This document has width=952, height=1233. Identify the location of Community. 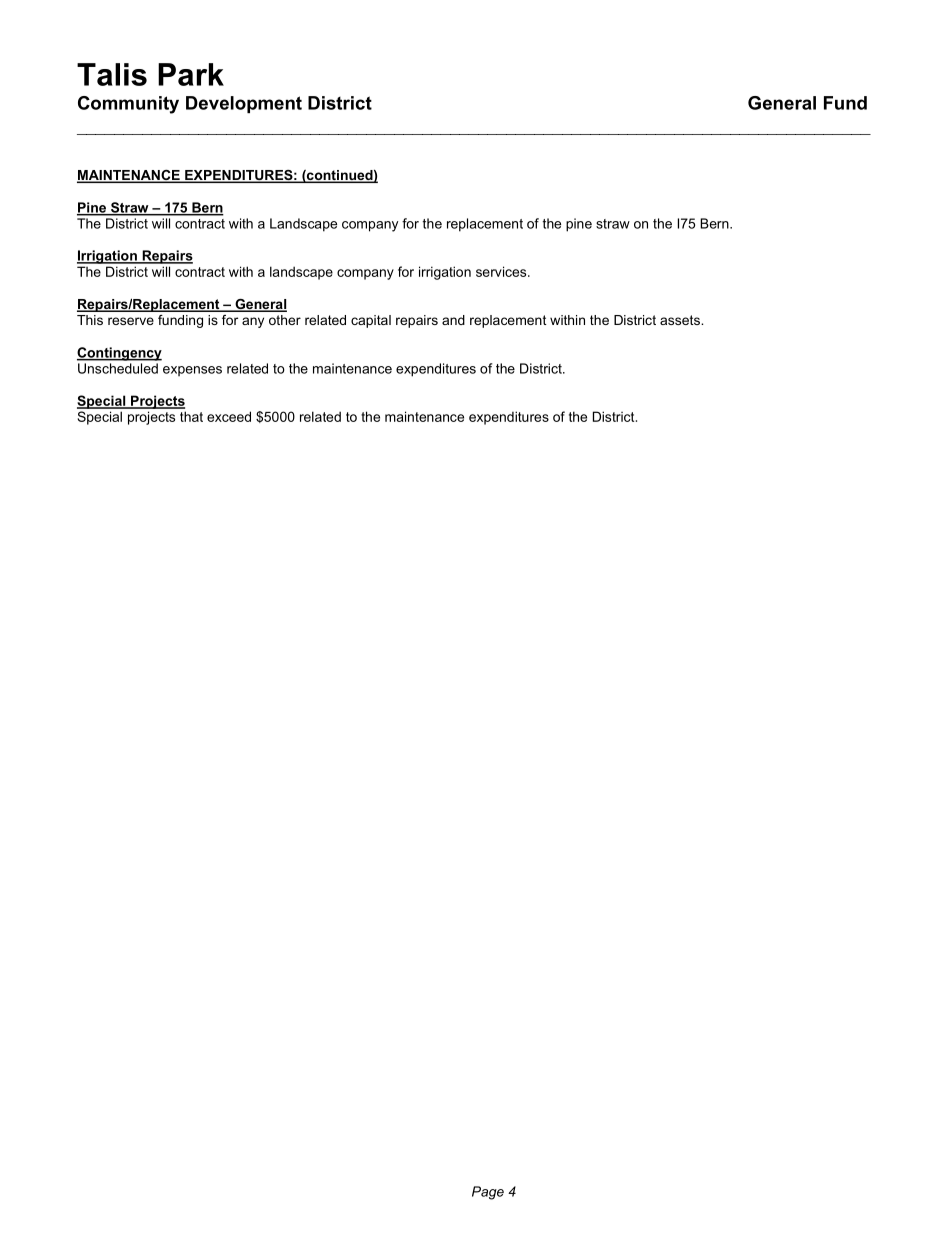
(128, 105).
